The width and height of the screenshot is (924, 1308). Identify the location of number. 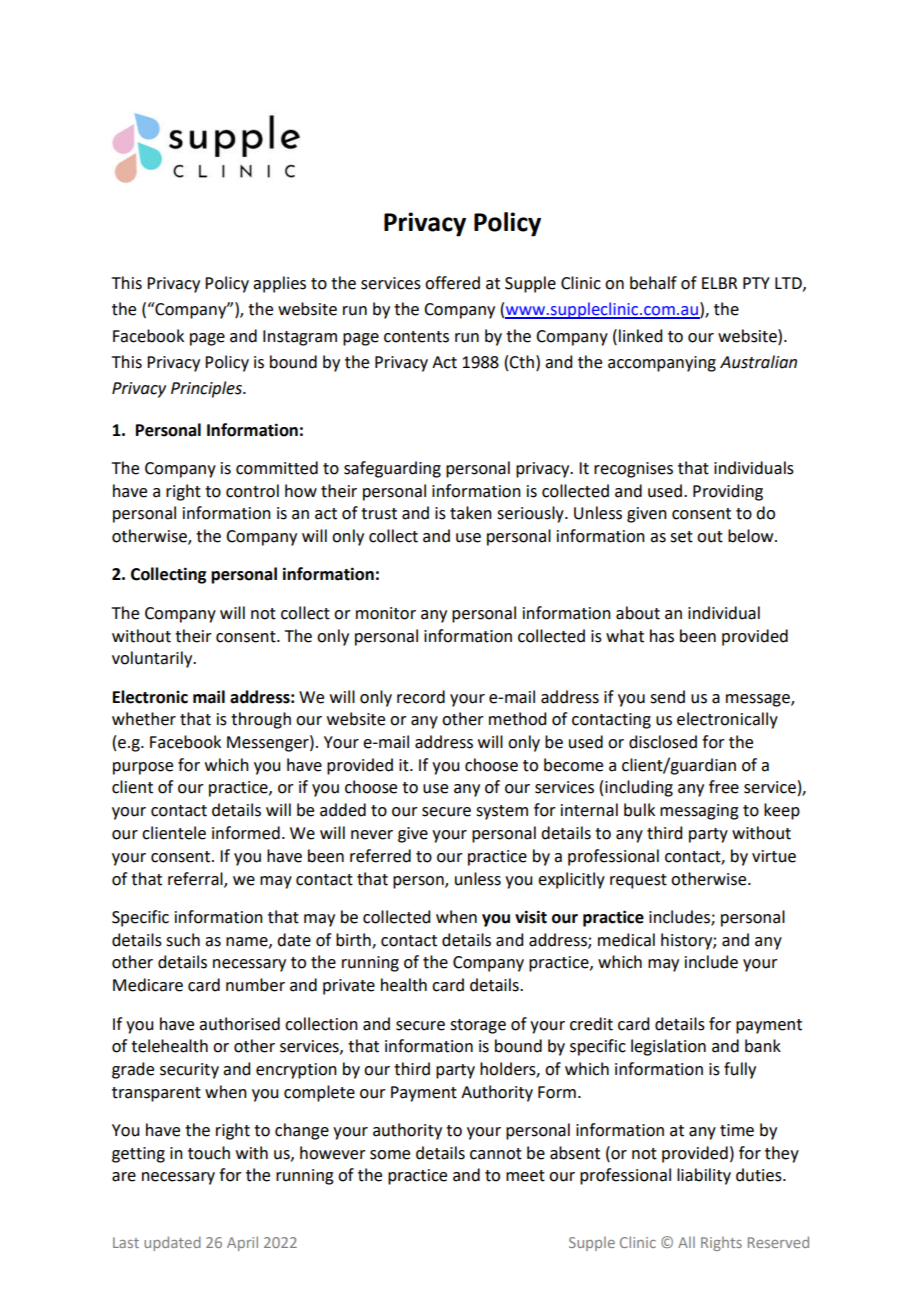
(255, 985).
